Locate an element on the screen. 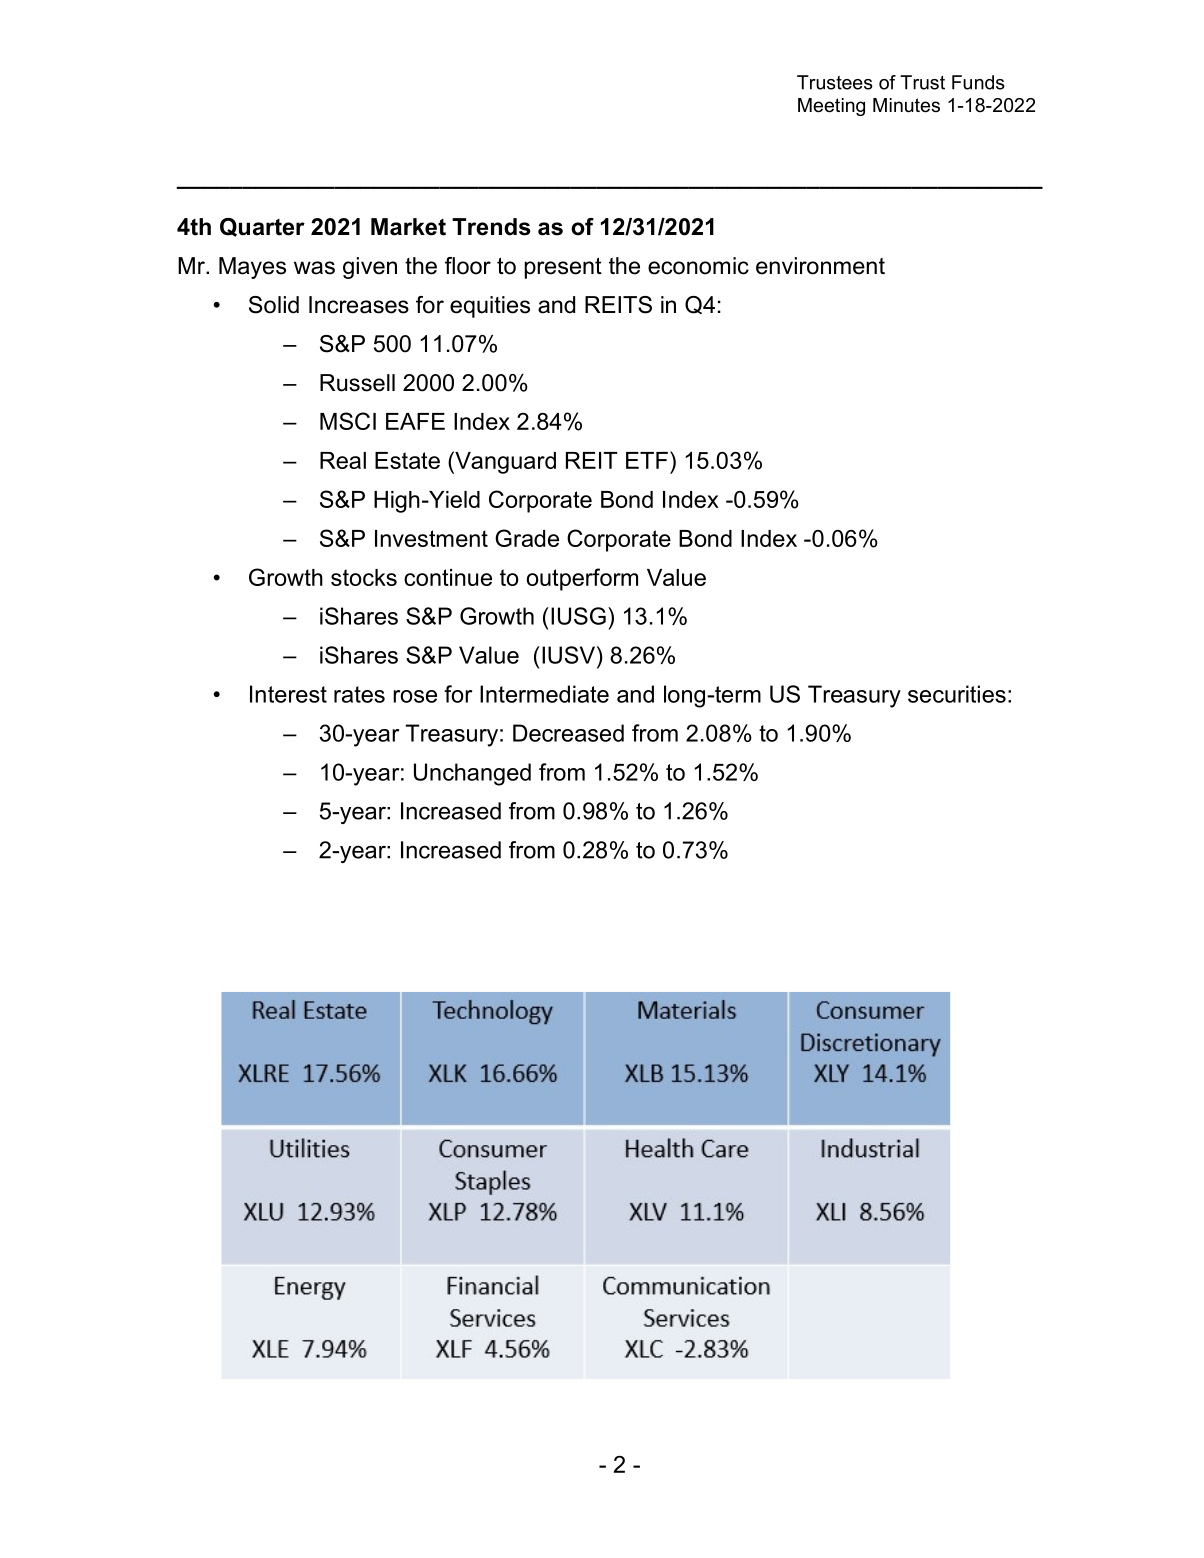 The width and height of the screenshot is (1204, 1558). stocks is located at coordinates (364, 577).
